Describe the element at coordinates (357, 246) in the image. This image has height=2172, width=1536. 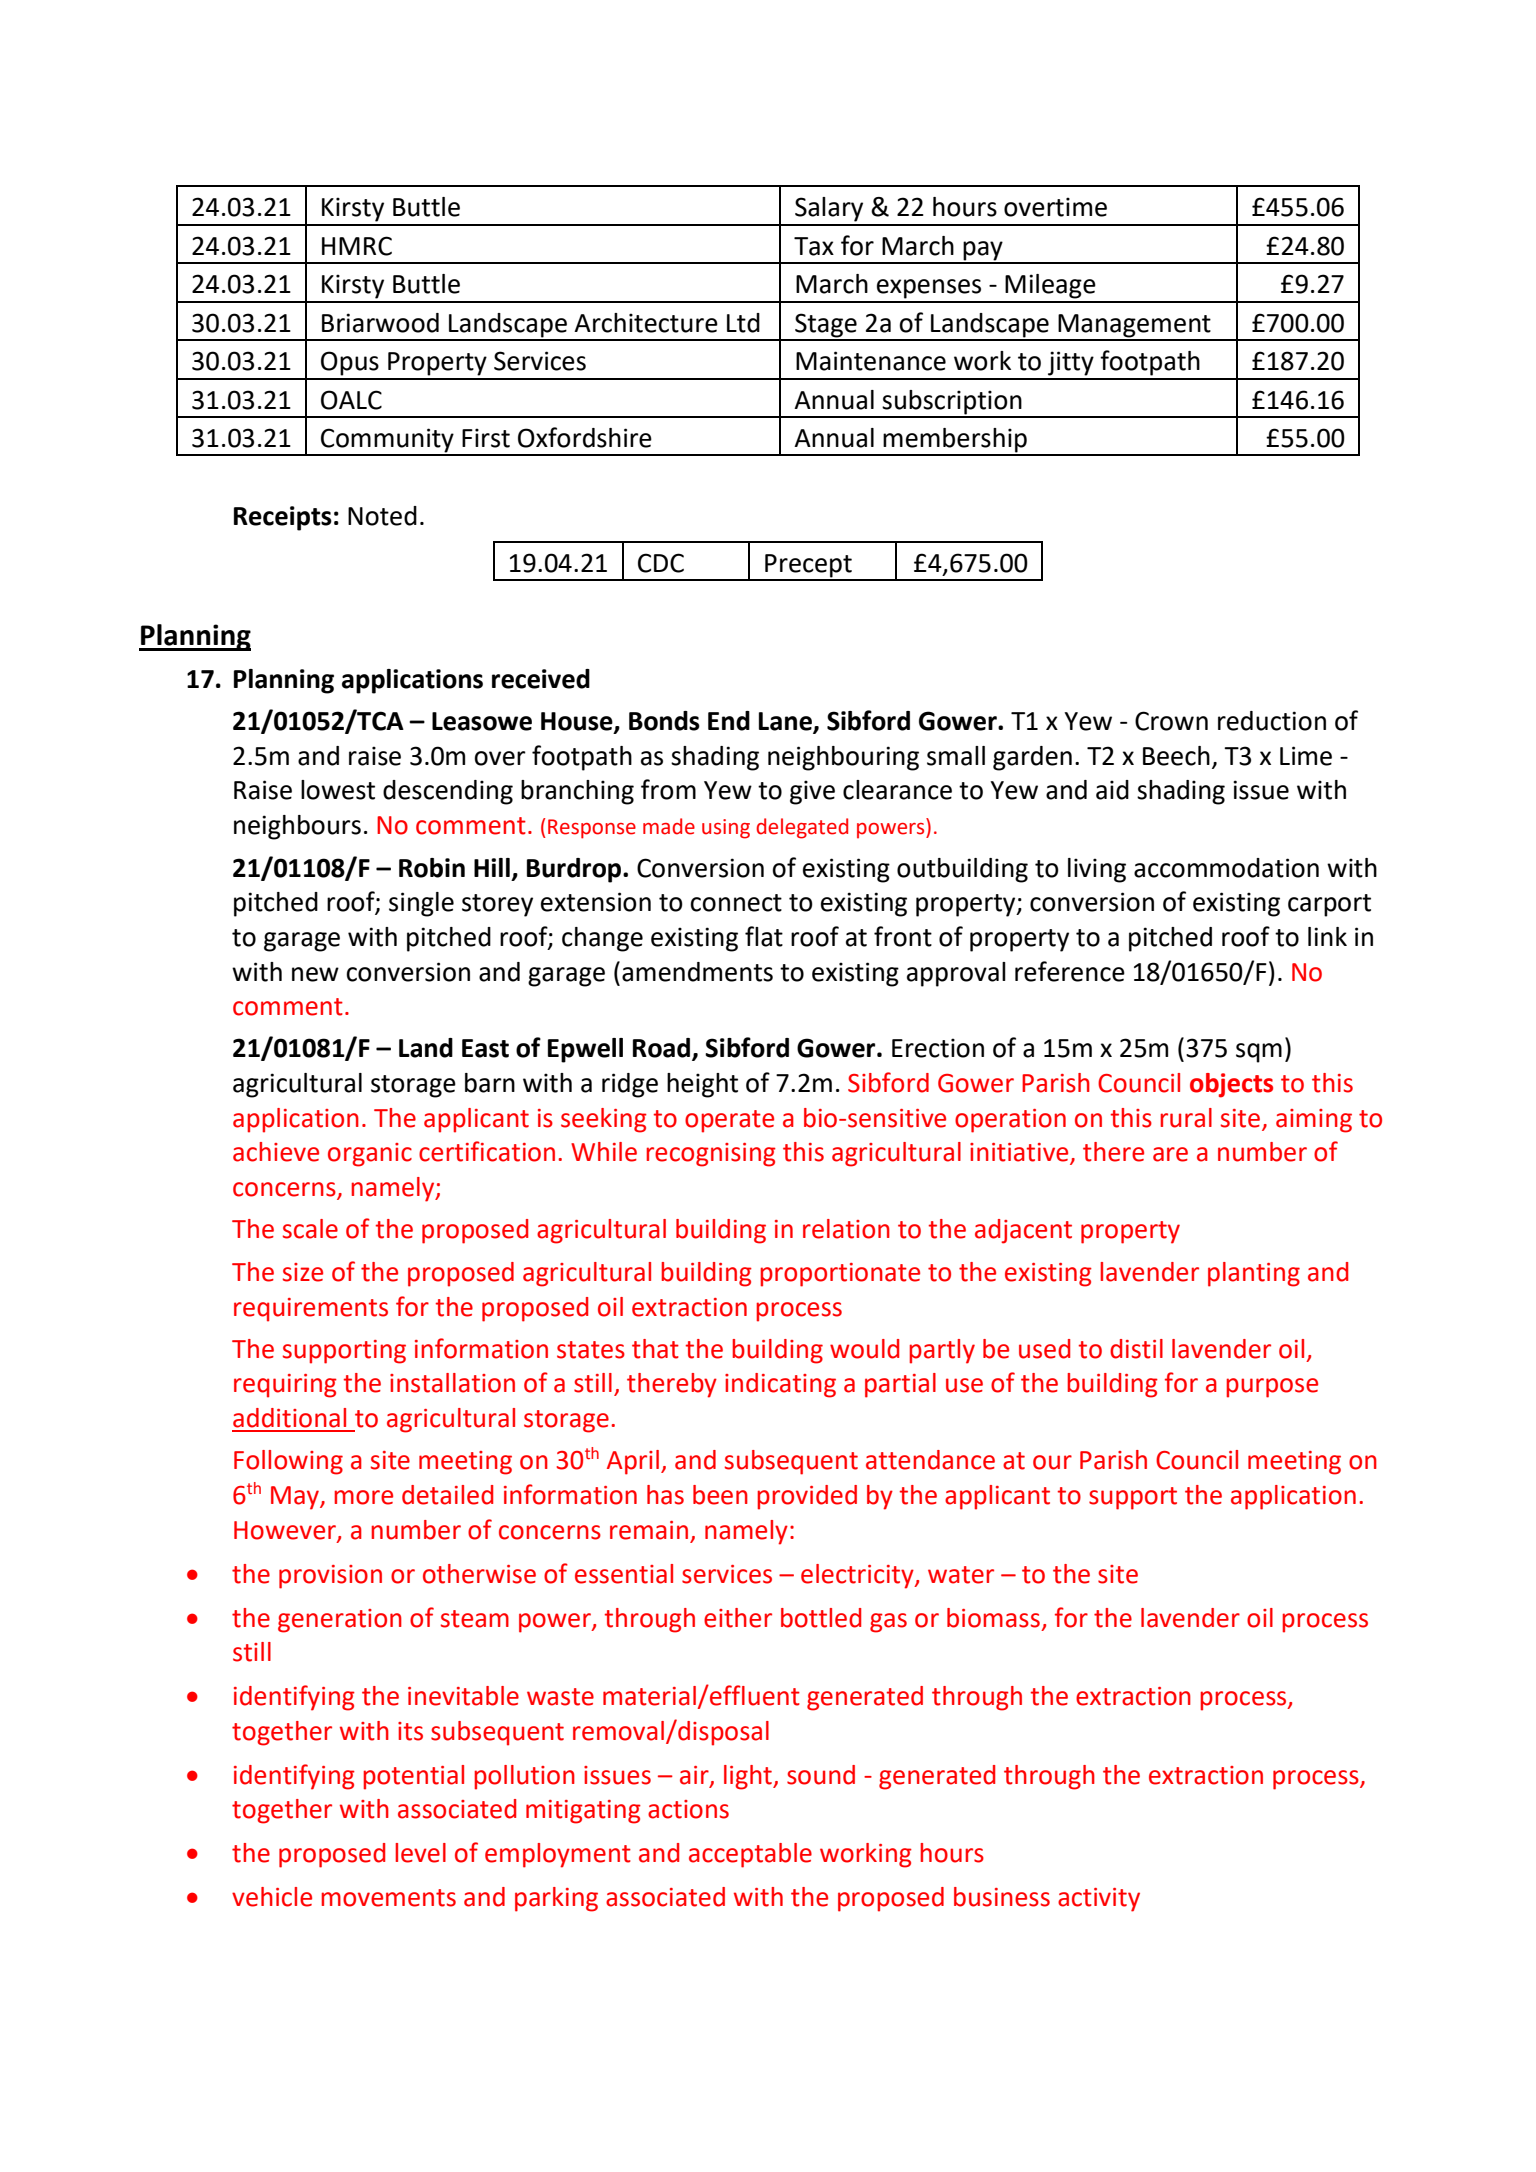
I see `HMRC` at that location.
